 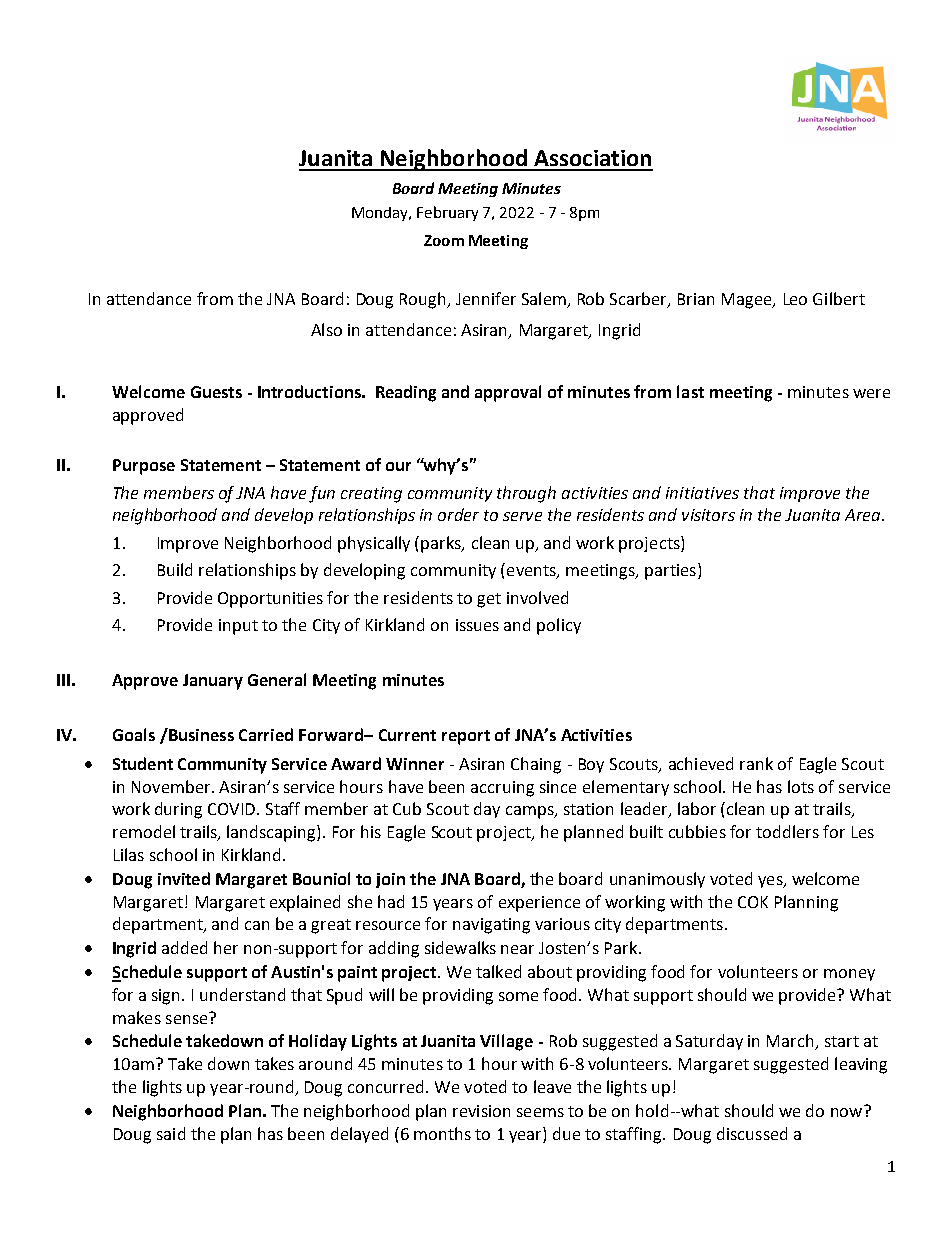 What do you see at coordinates (690, 391) in the document?
I see `last` at bounding box center [690, 391].
